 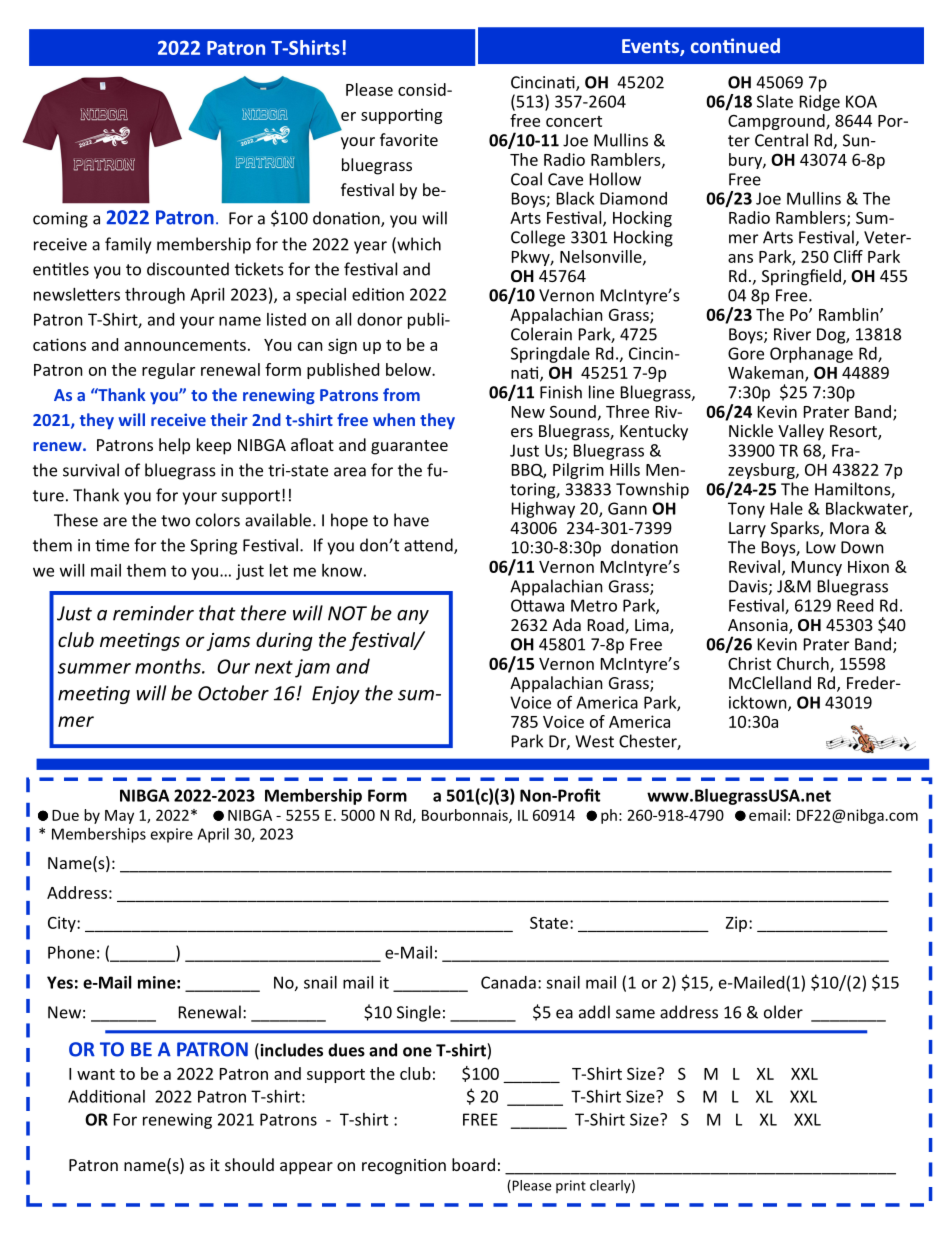 What do you see at coordinates (749, 663) in the document?
I see `Christ` at bounding box center [749, 663].
